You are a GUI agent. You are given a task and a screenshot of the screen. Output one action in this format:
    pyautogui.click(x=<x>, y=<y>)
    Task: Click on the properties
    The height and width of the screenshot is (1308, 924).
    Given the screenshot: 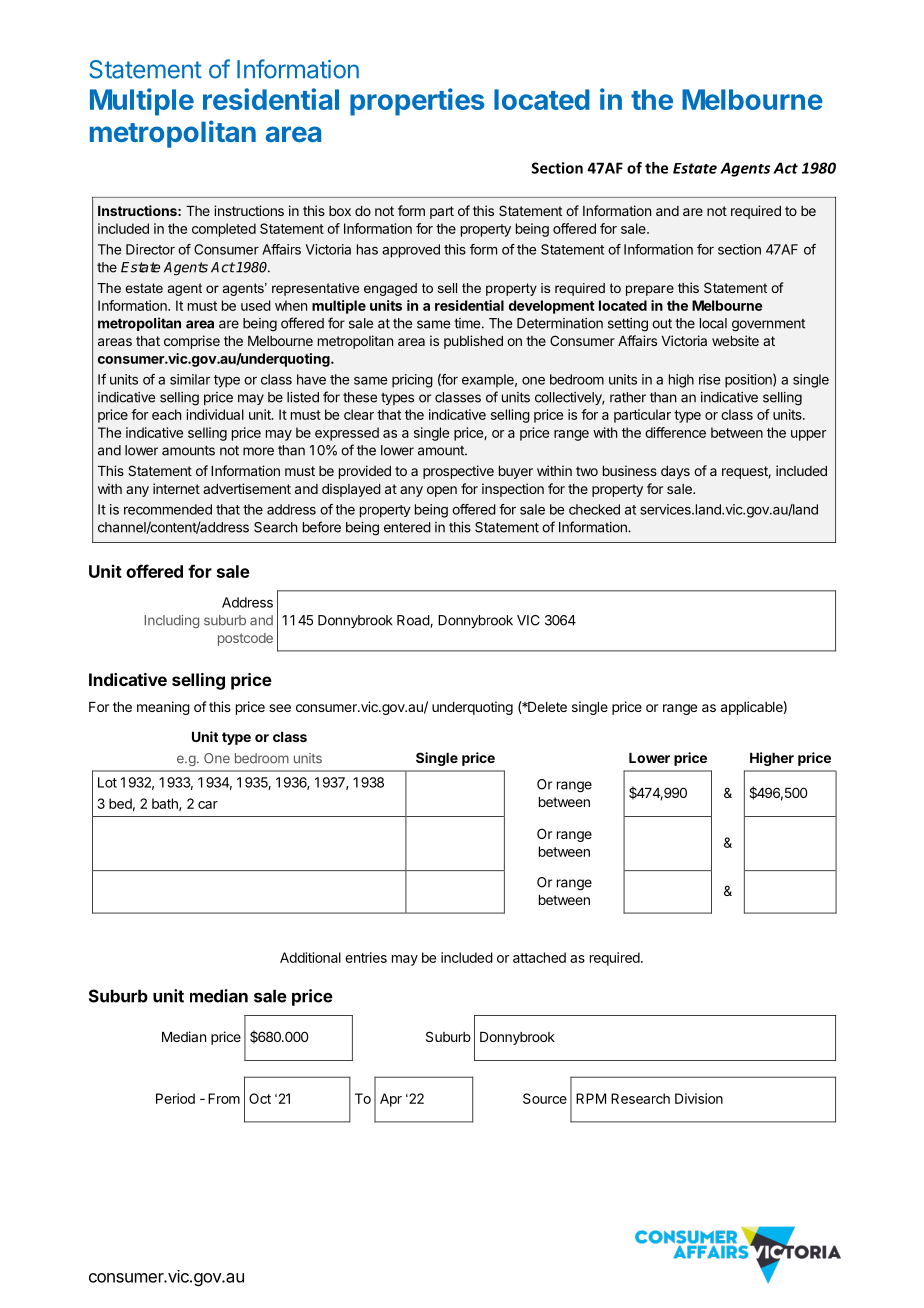 What is the action you would take?
    pyautogui.click(x=417, y=102)
